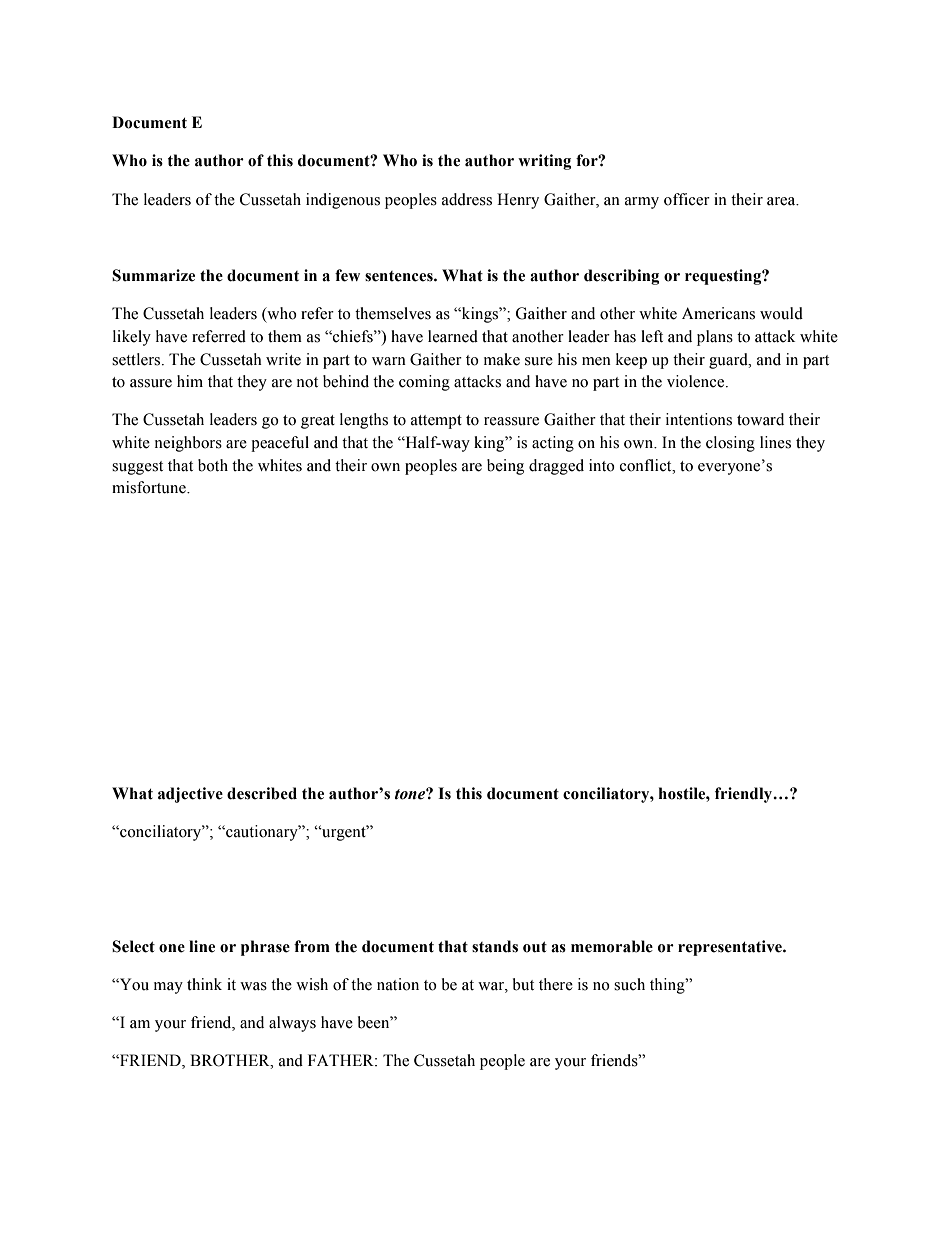 The height and width of the screenshot is (1233, 952). Describe the element at coordinates (730, 444) in the screenshot. I see `closing` at that location.
